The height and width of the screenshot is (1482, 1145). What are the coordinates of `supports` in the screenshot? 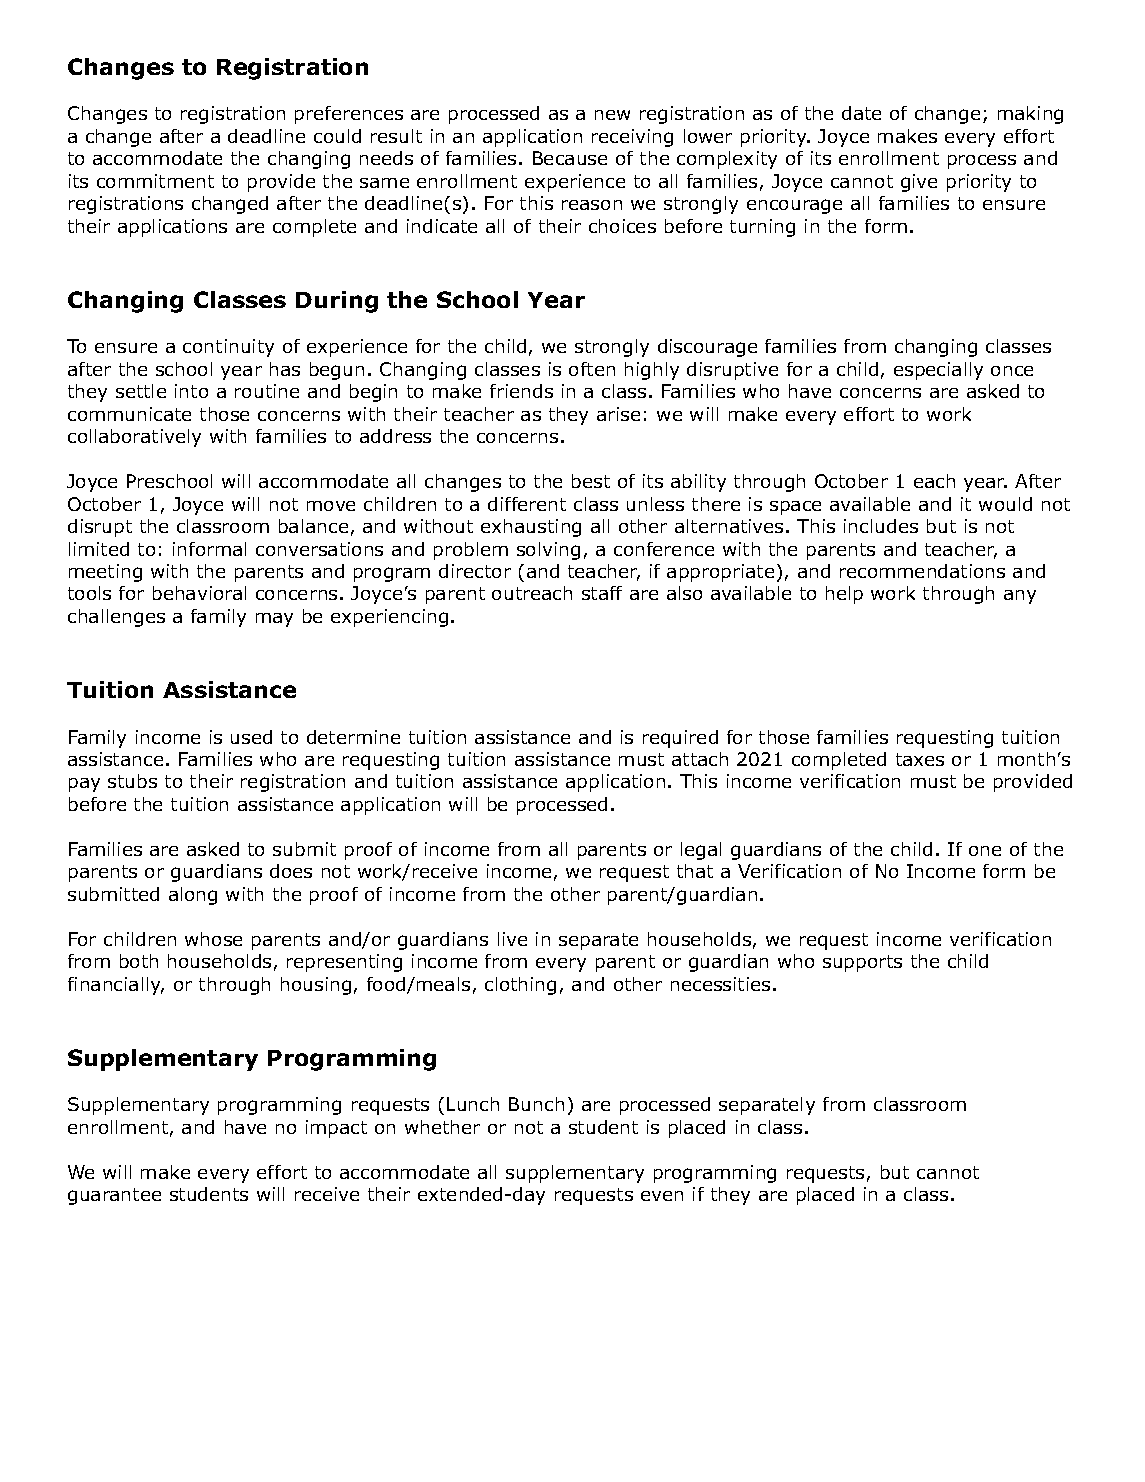 It's located at (862, 963).
